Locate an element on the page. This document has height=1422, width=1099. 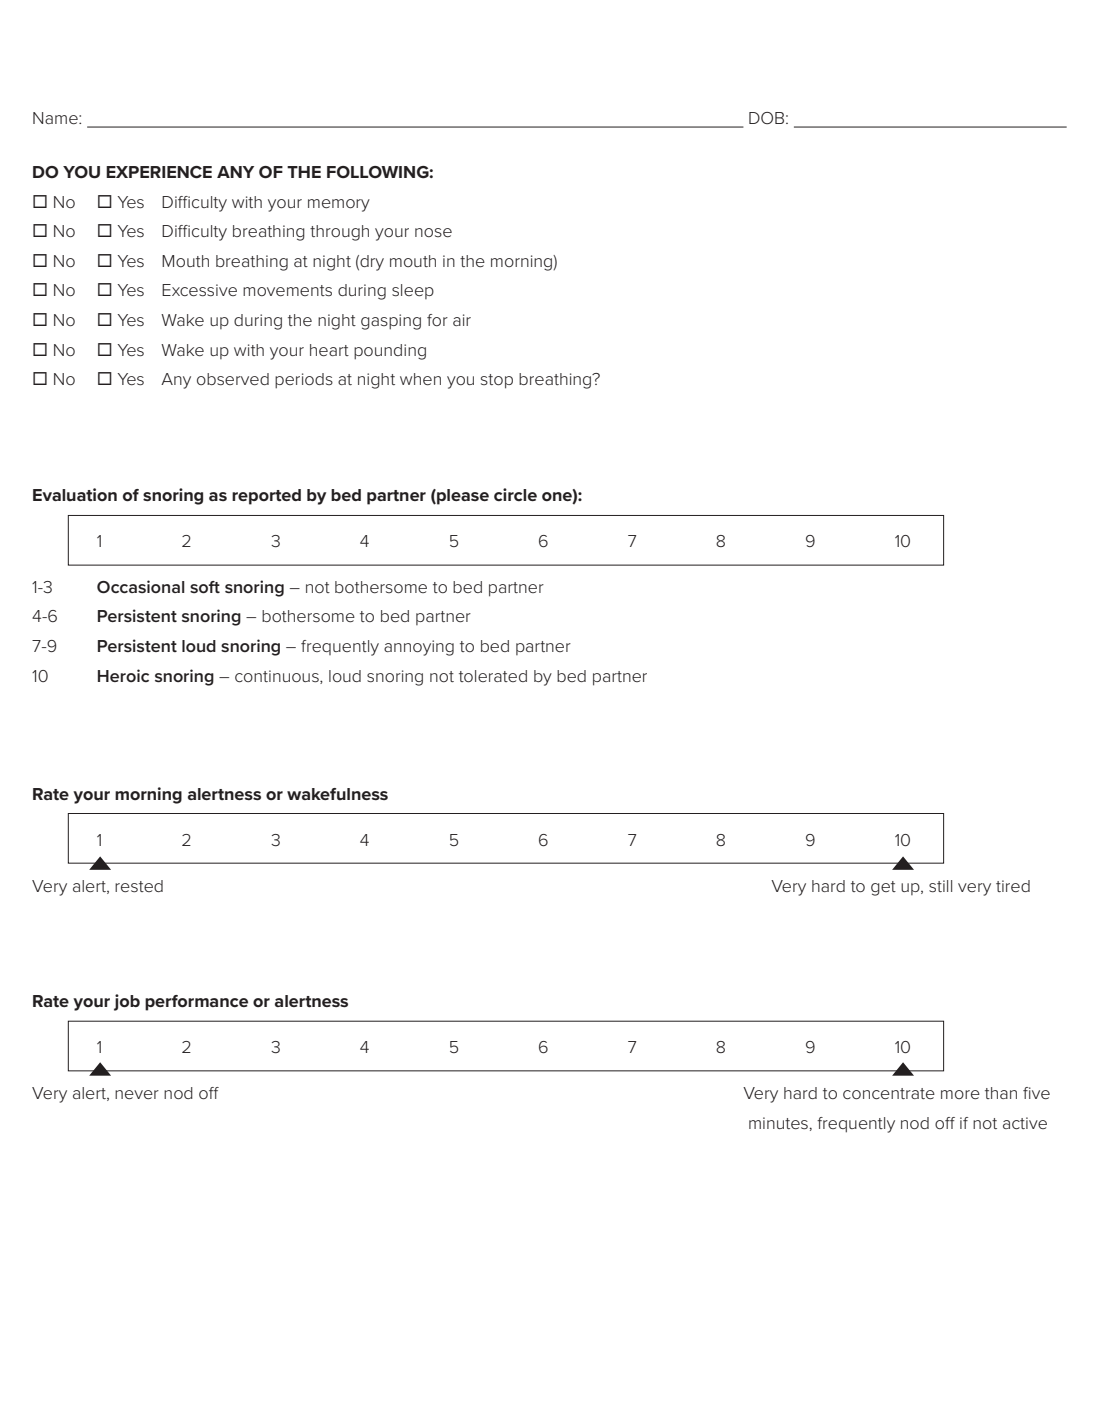
annoying is located at coordinates (419, 648).
